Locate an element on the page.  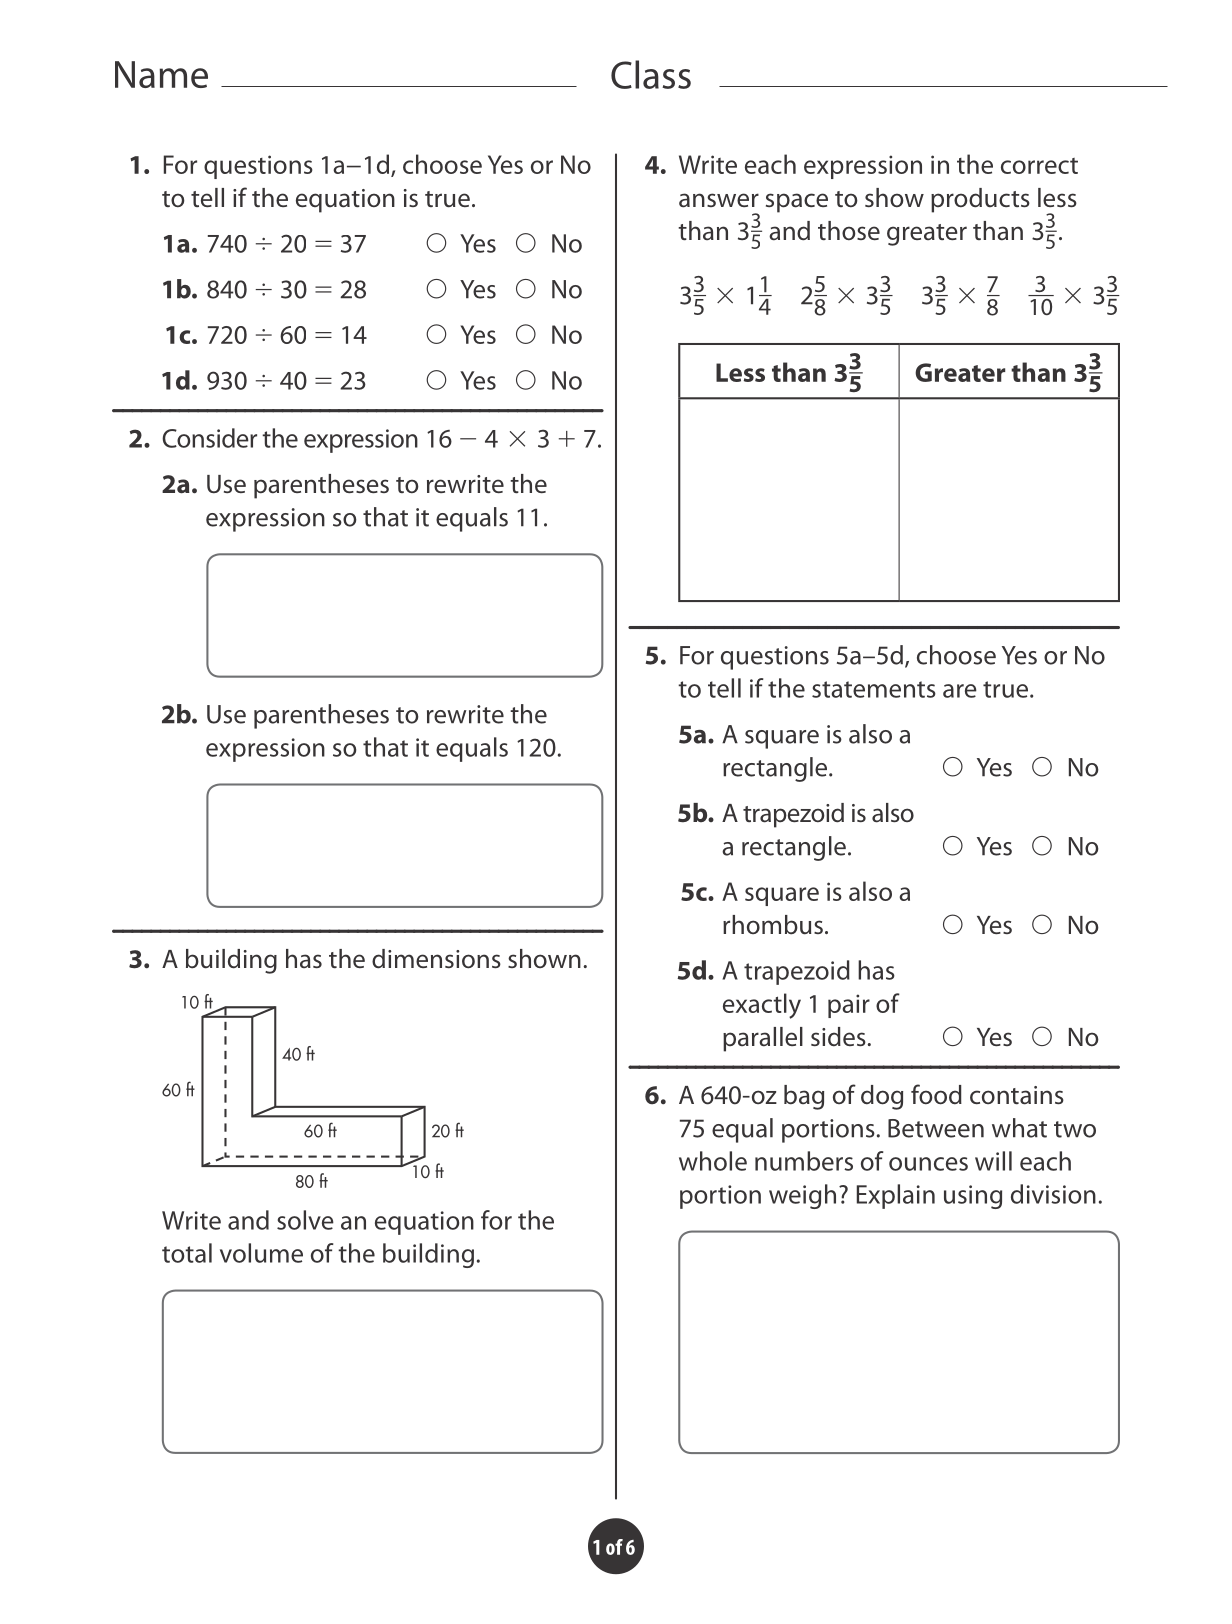
Consider is located at coordinates (209, 438).
